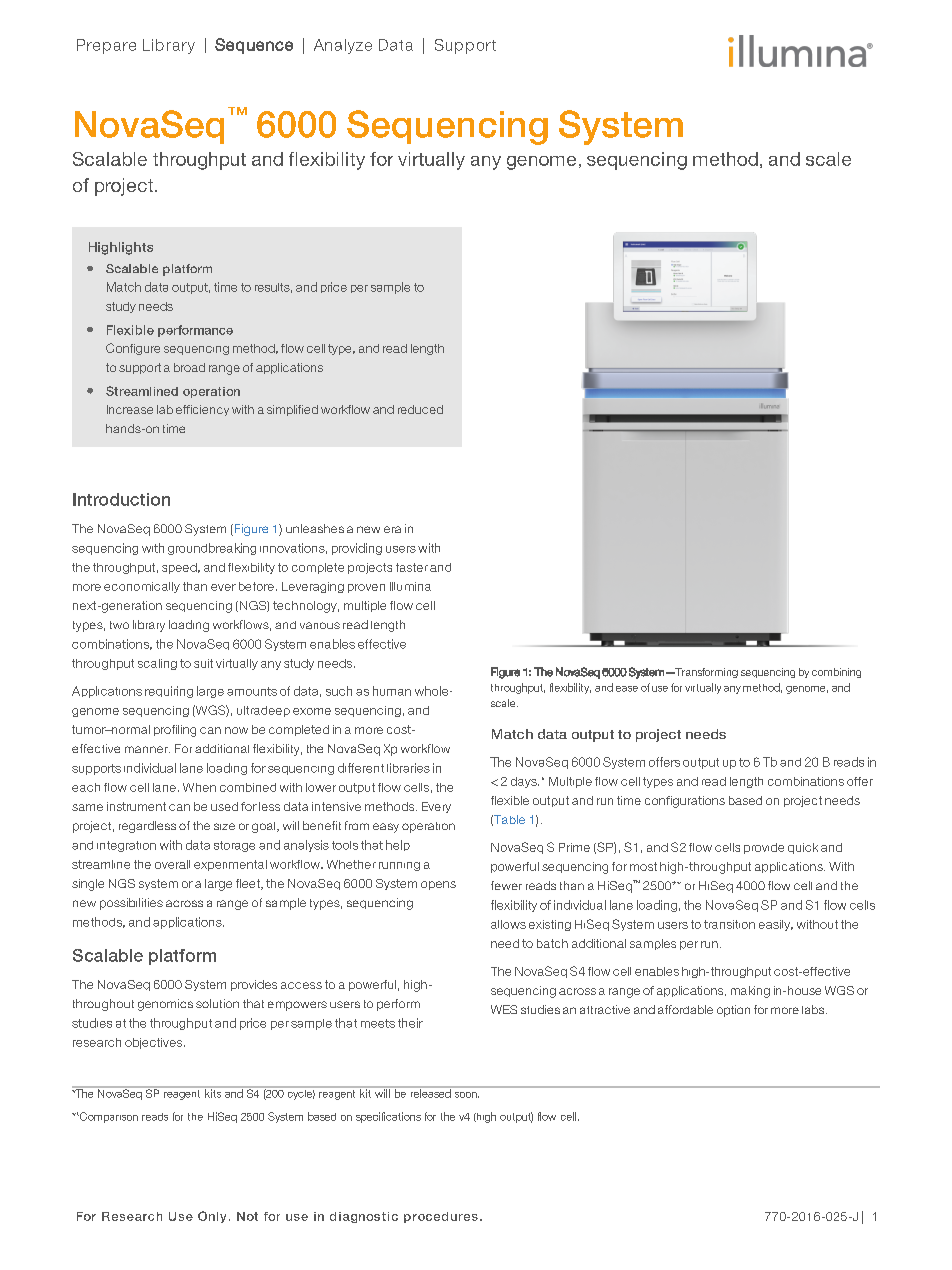  Describe the element at coordinates (292, 410) in the screenshot. I see `simplified` at that location.
